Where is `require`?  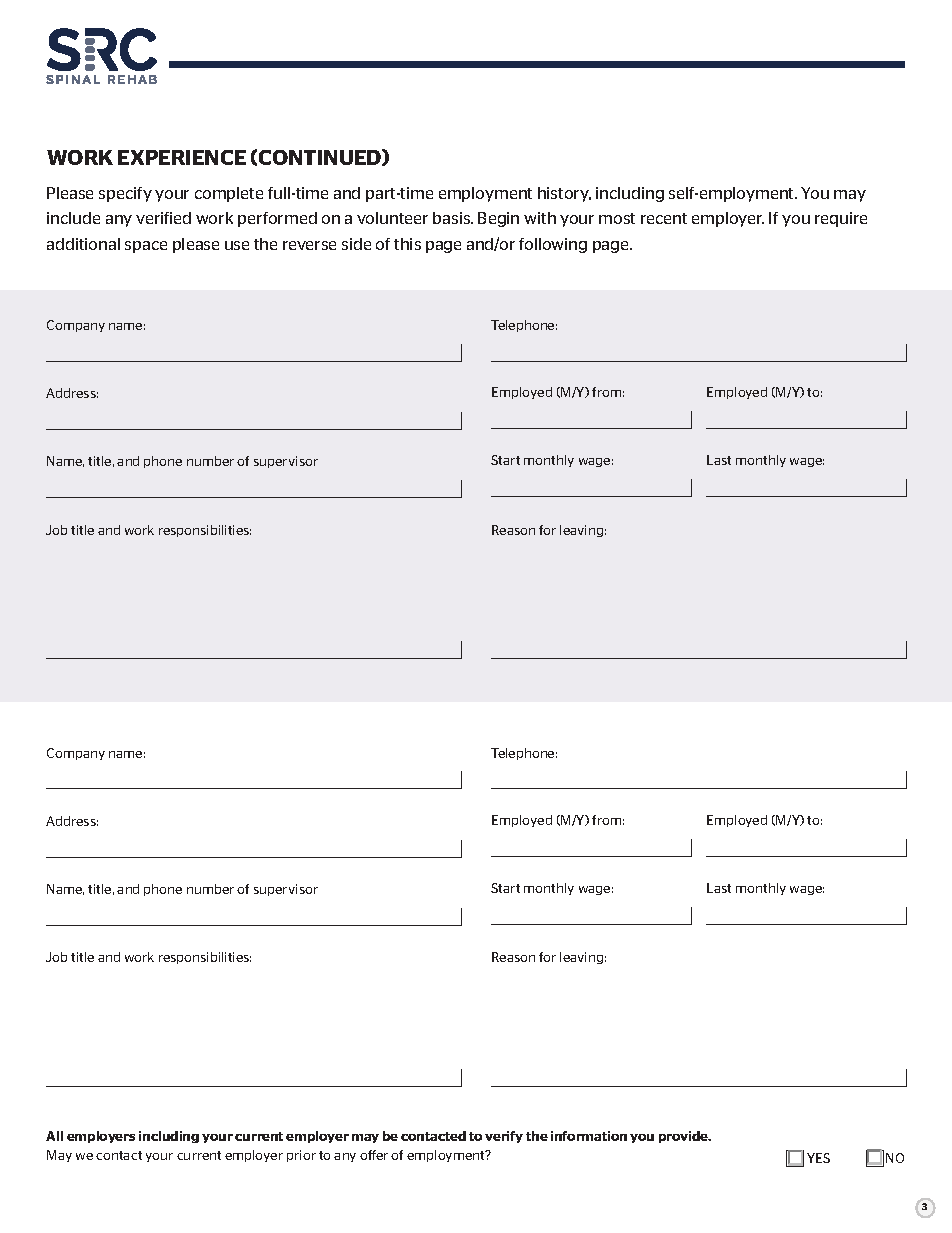 require is located at coordinates (841, 219).
